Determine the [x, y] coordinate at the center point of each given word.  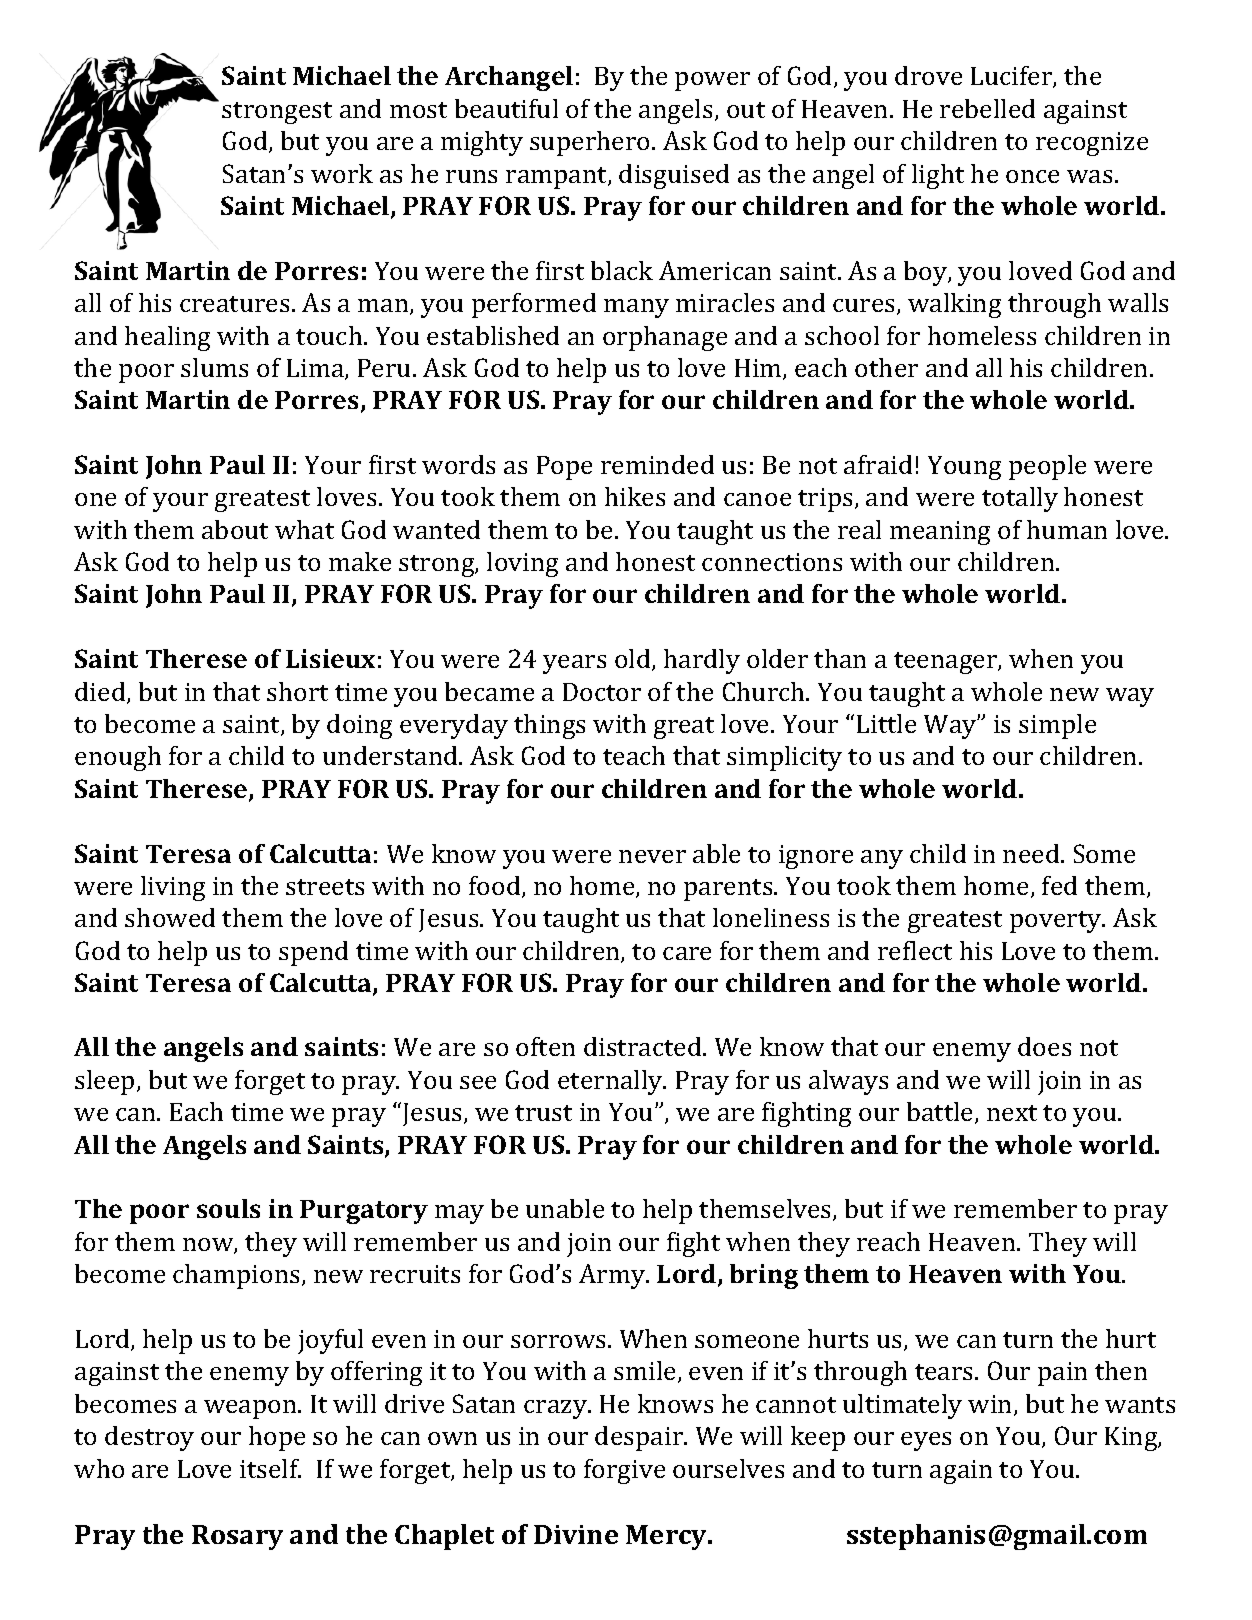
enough [118, 758]
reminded [657, 464]
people [1047, 467]
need [1032, 853]
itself [270, 1468]
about [235, 529]
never [652, 856]
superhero [589, 143]
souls [228, 1208]
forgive [624, 1471]
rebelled [987, 108]
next [1012, 1113]
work [342, 173]
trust [543, 1113]
